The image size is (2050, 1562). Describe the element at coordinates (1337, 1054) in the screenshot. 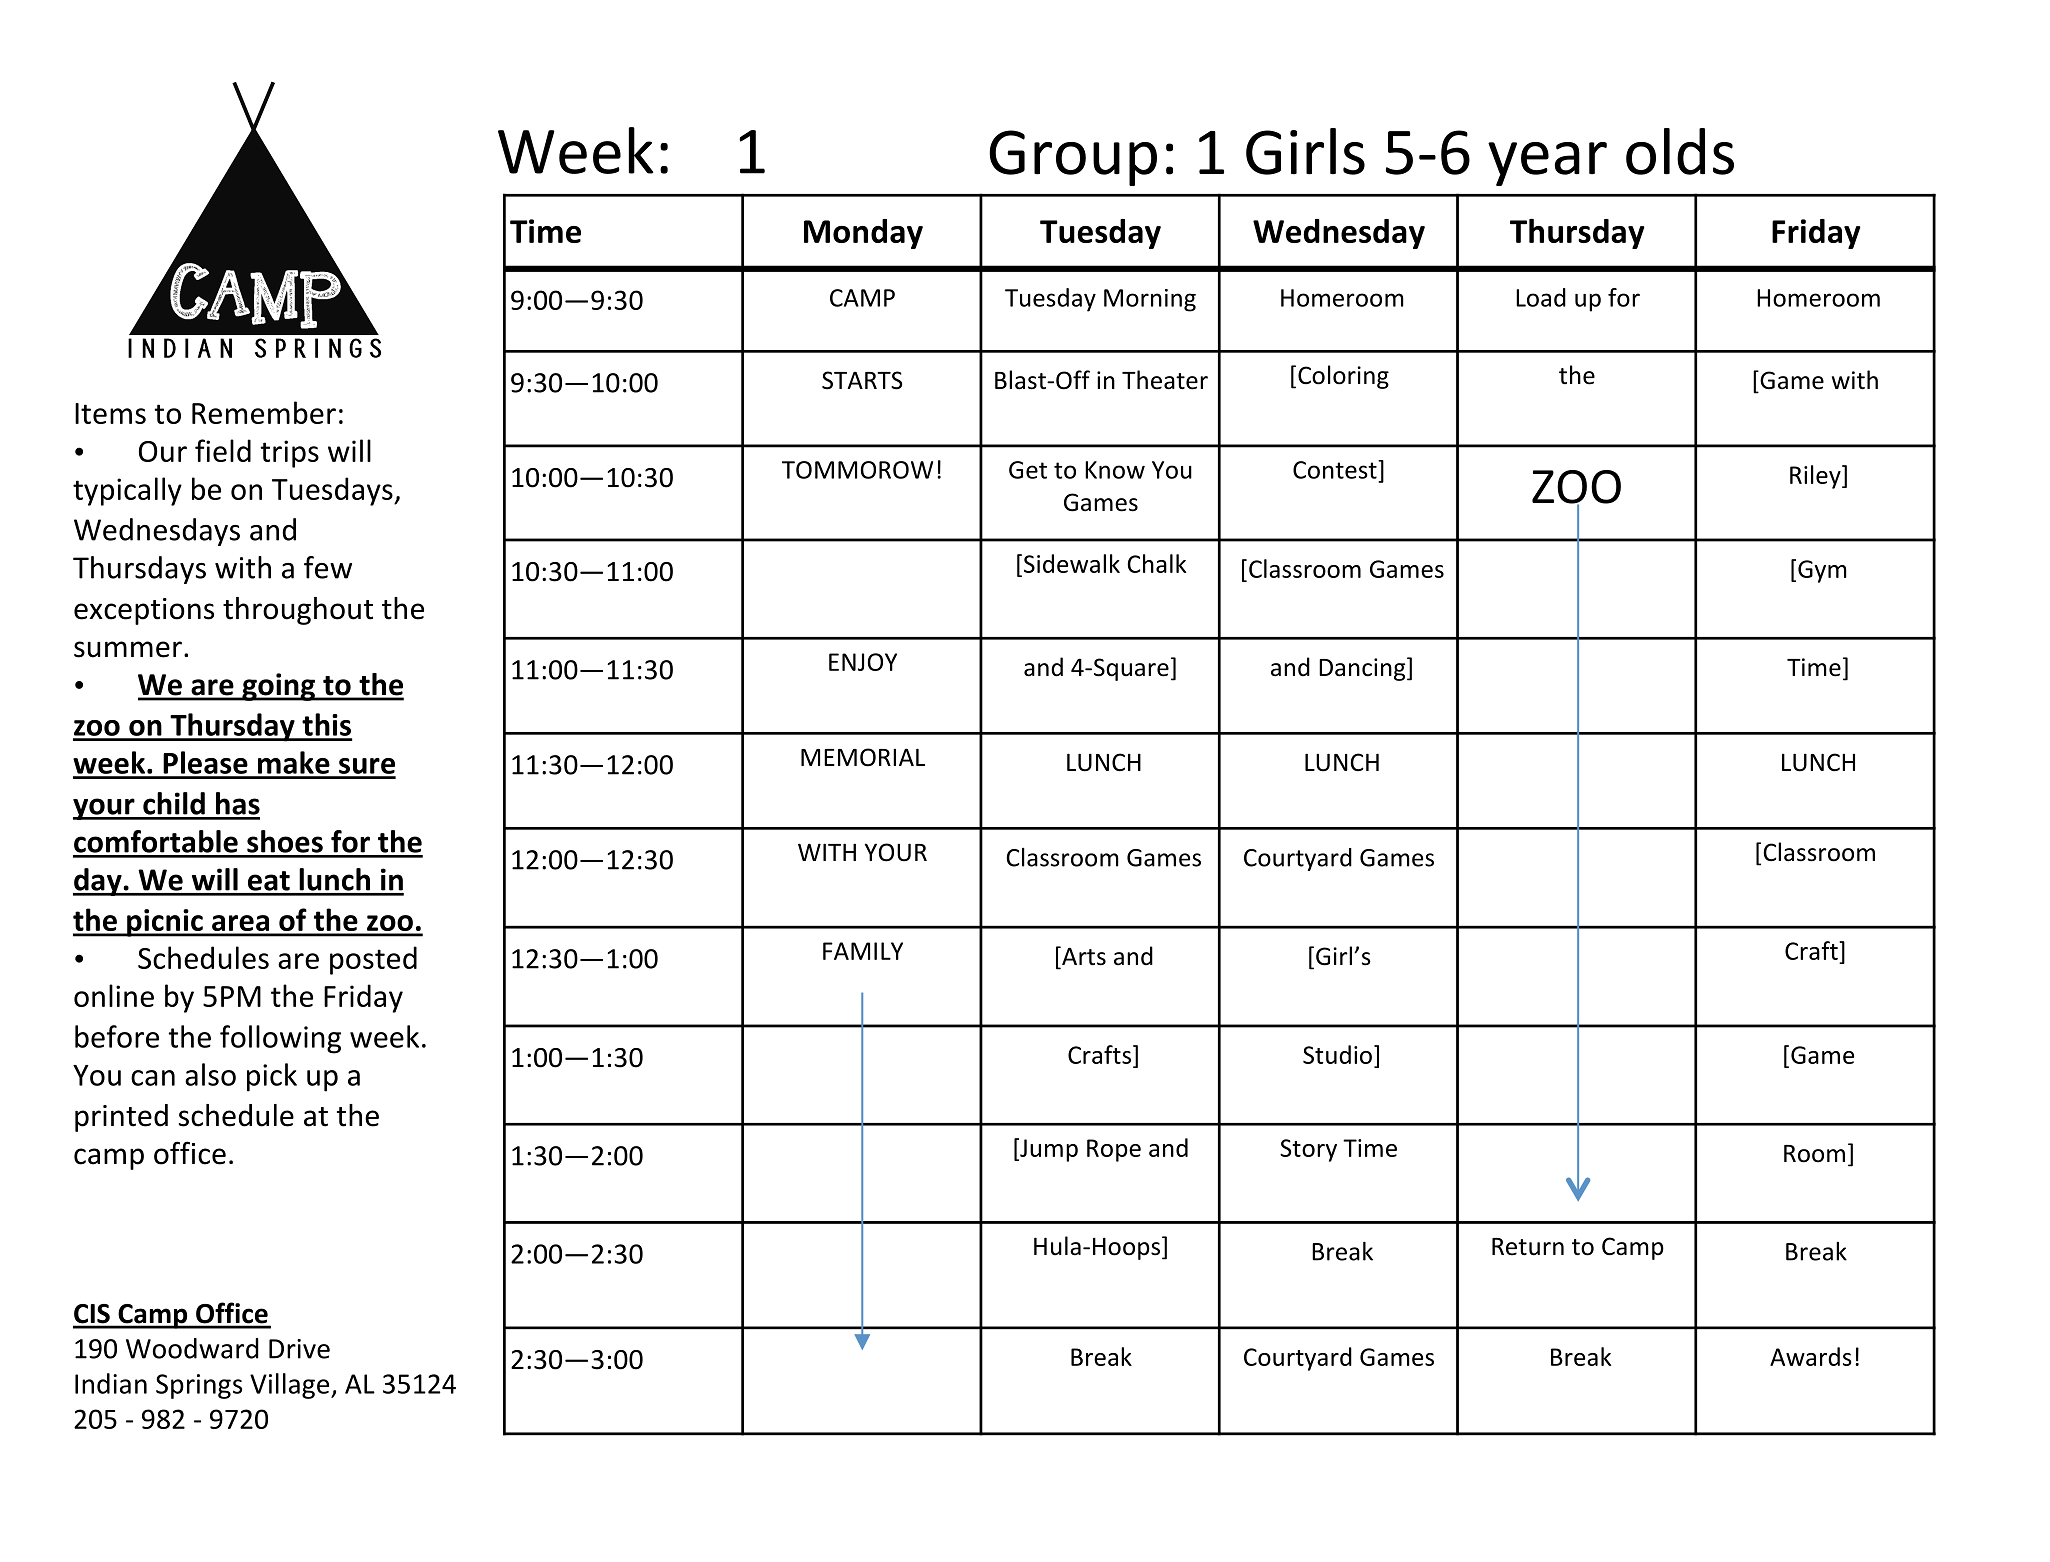

I see `Studio` at that location.
